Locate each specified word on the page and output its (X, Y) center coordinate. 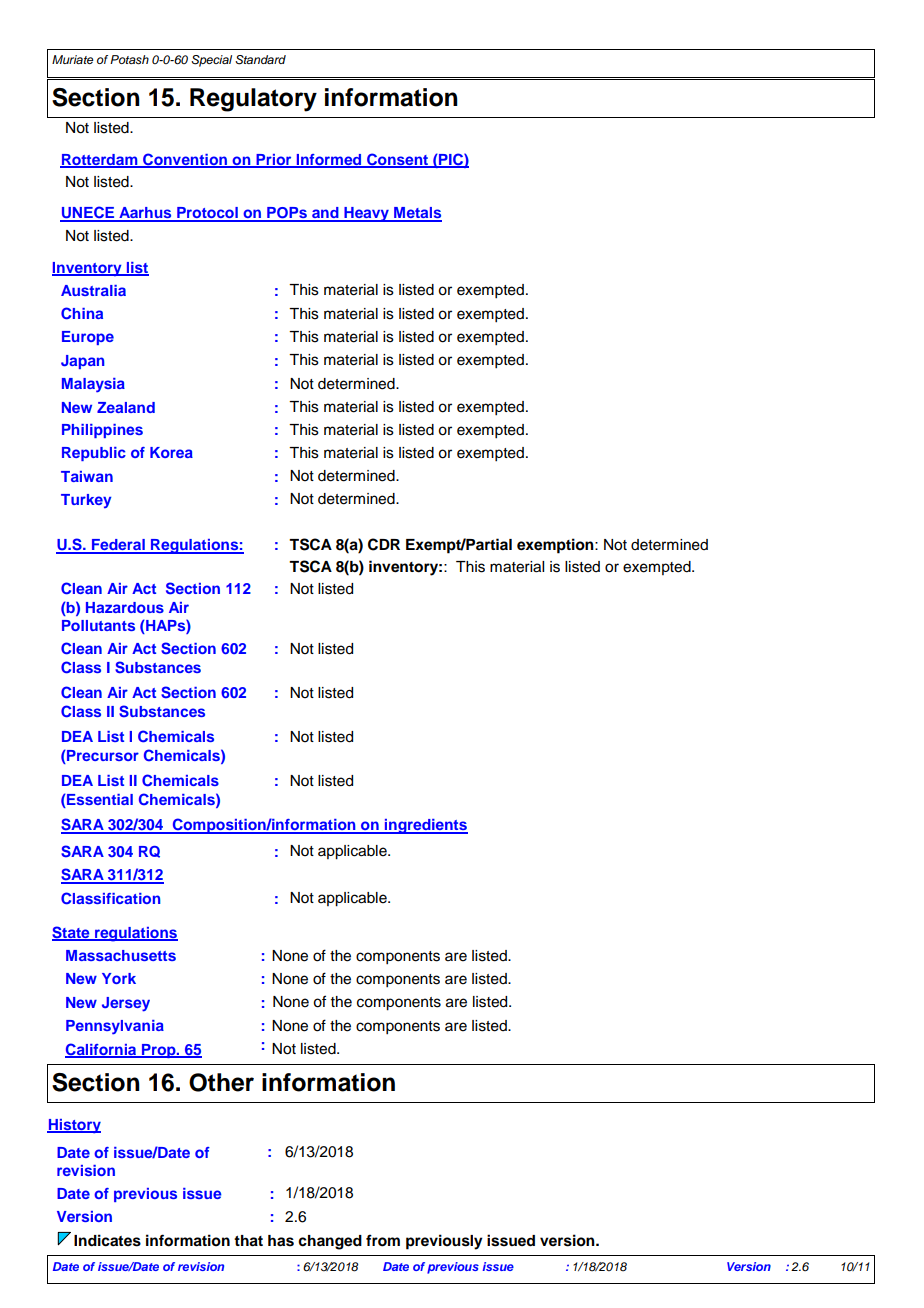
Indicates (107, 1240)
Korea (171, 452)
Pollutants (98, 625)
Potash (129, 59)
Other (221, 1082)
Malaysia (93, 385)
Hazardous (125, 607)
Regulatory (253, 100)
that (248, 1241)
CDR (384, 544)
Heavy (366, 214)
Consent (397, 160)
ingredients (425, 826)
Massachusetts (121, 955)
